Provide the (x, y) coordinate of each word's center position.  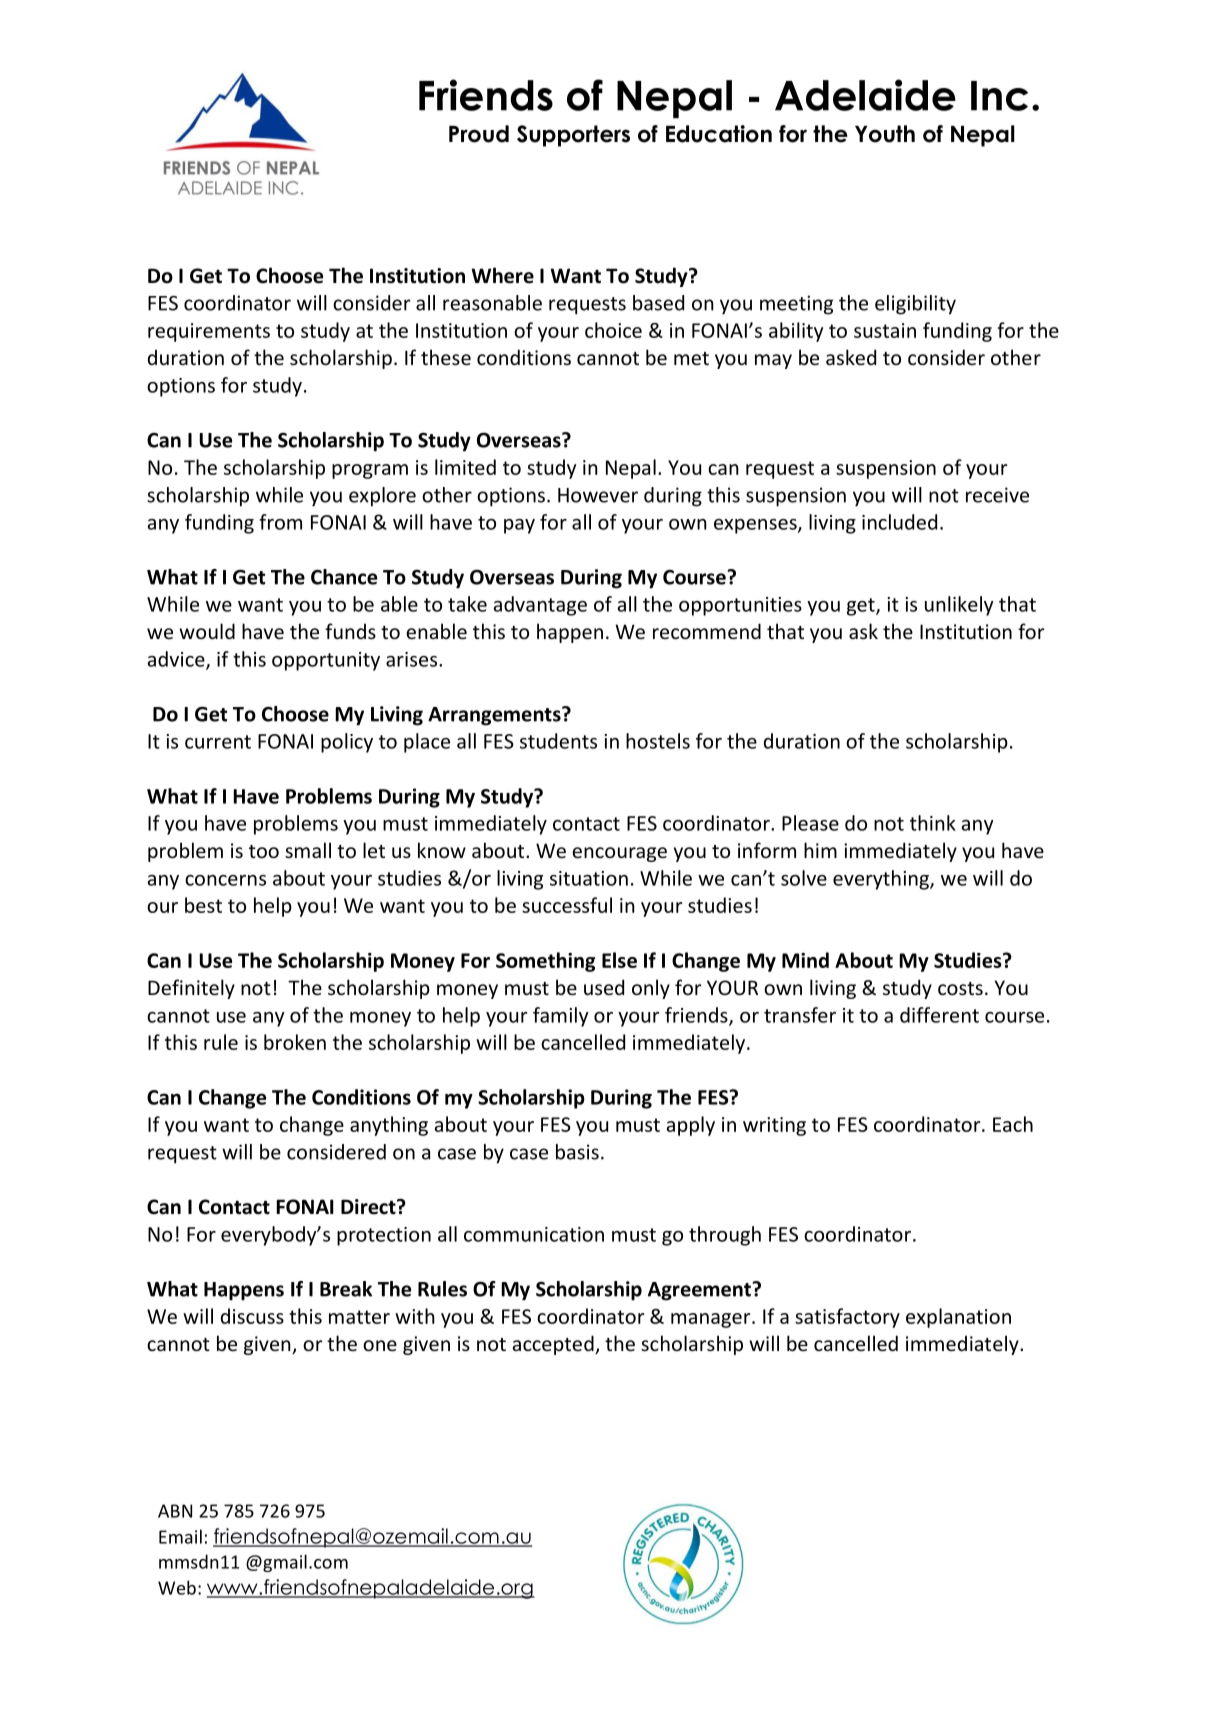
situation (589, 878)
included (899, 522)
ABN (175, 1511)
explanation (958, 1318)
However (598, 495)
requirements (209, 332)
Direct (369, 1207)
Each (1013, 1124)
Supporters (573, 136)
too (264, 851)
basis (577, 1152)
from (280, 522)
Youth (885, 134)
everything (882, 880)
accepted (554, 1345)
